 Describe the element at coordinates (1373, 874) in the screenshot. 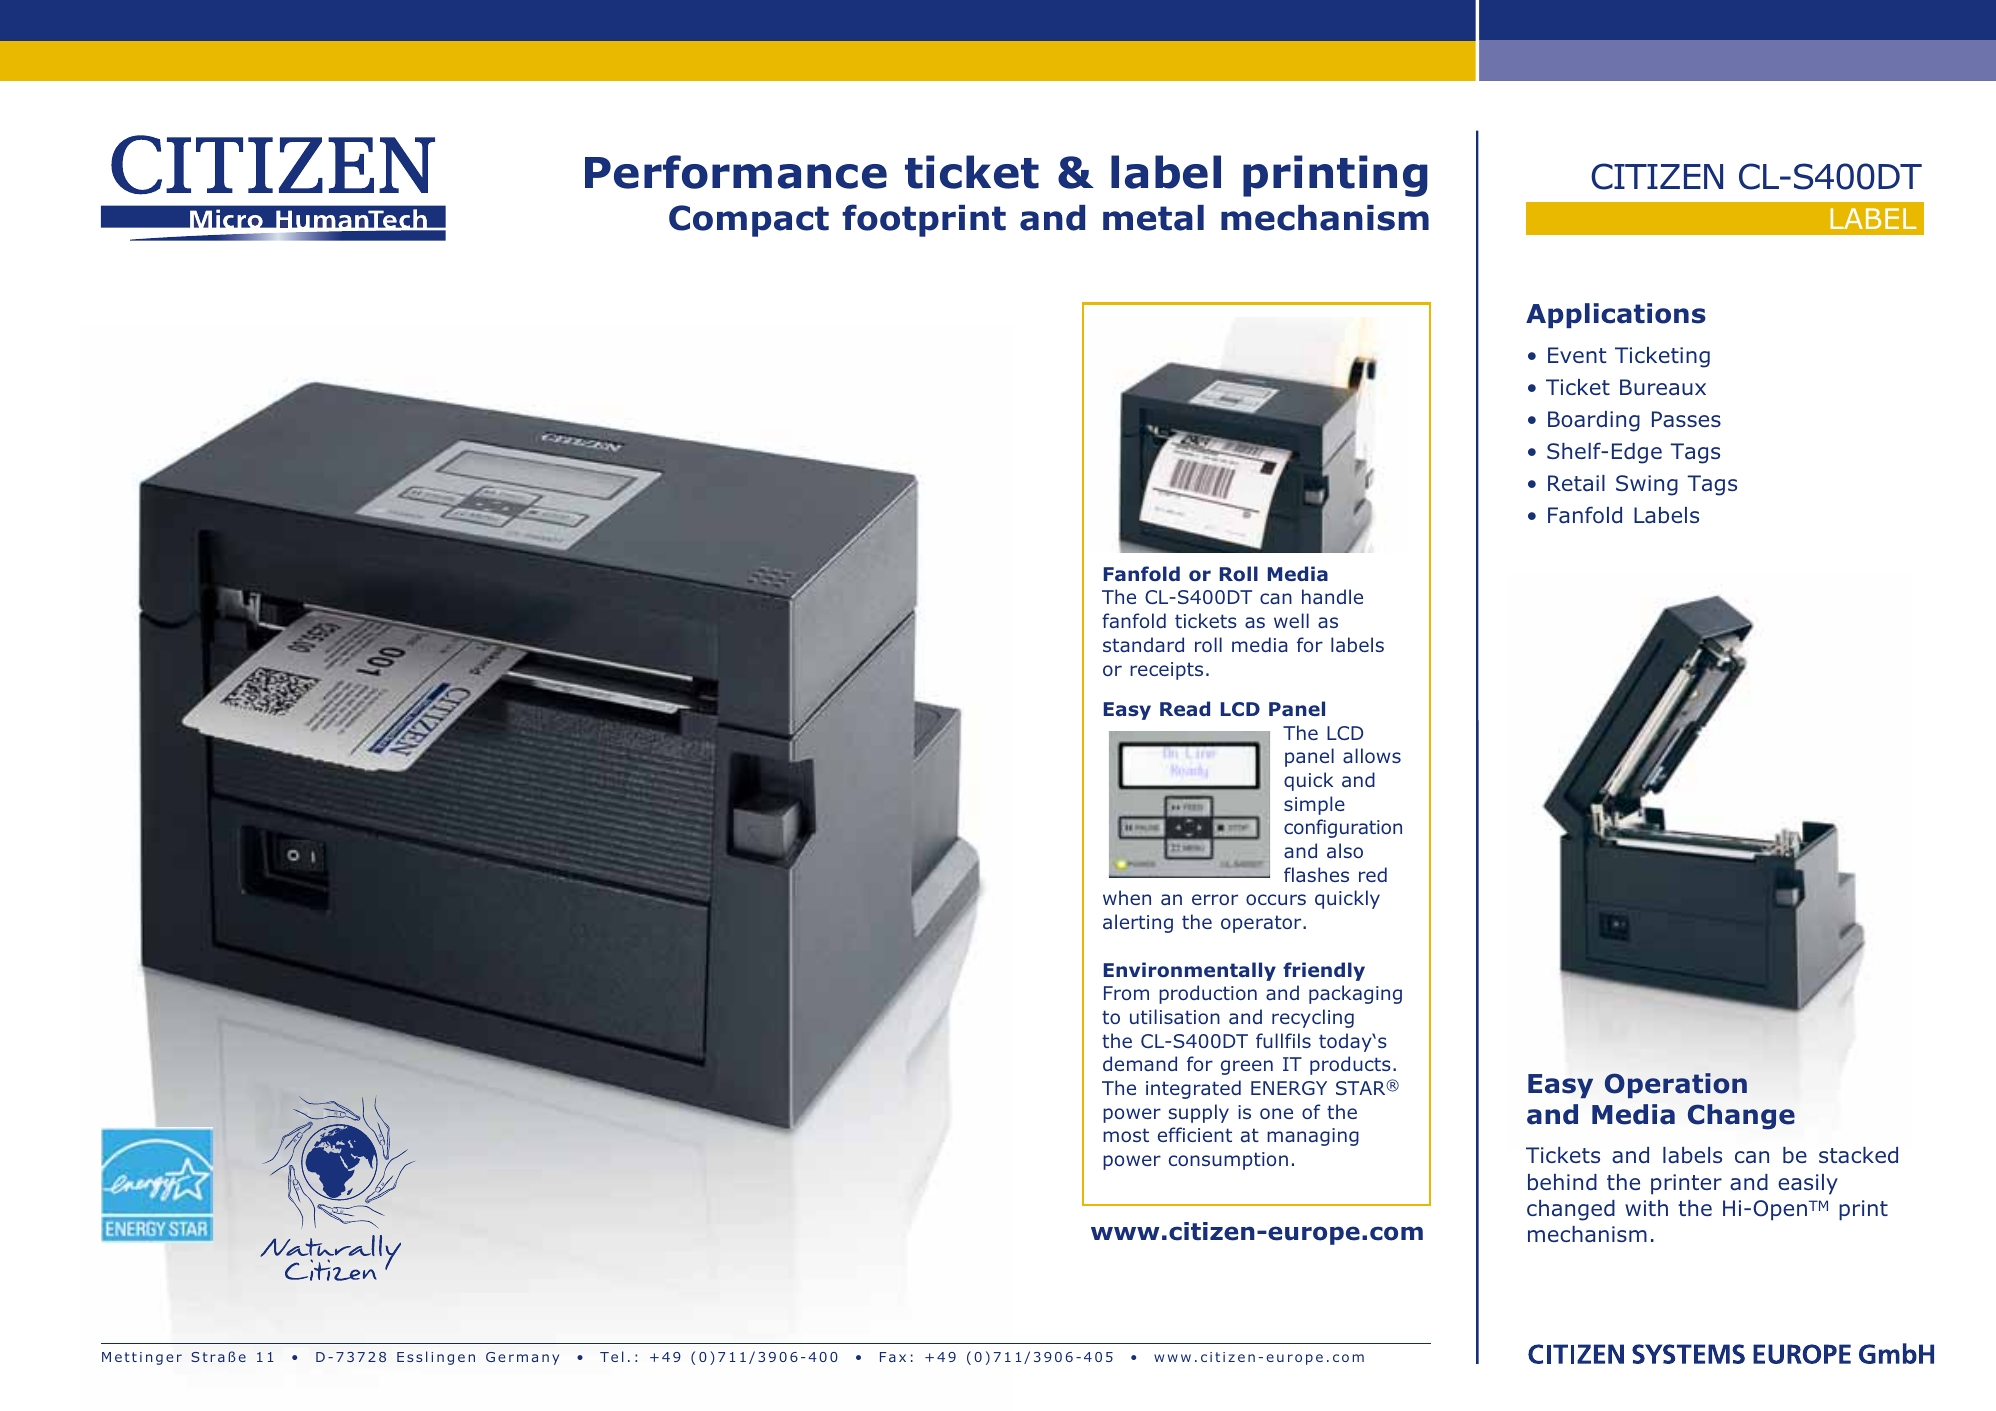

I see `red` at that location.
